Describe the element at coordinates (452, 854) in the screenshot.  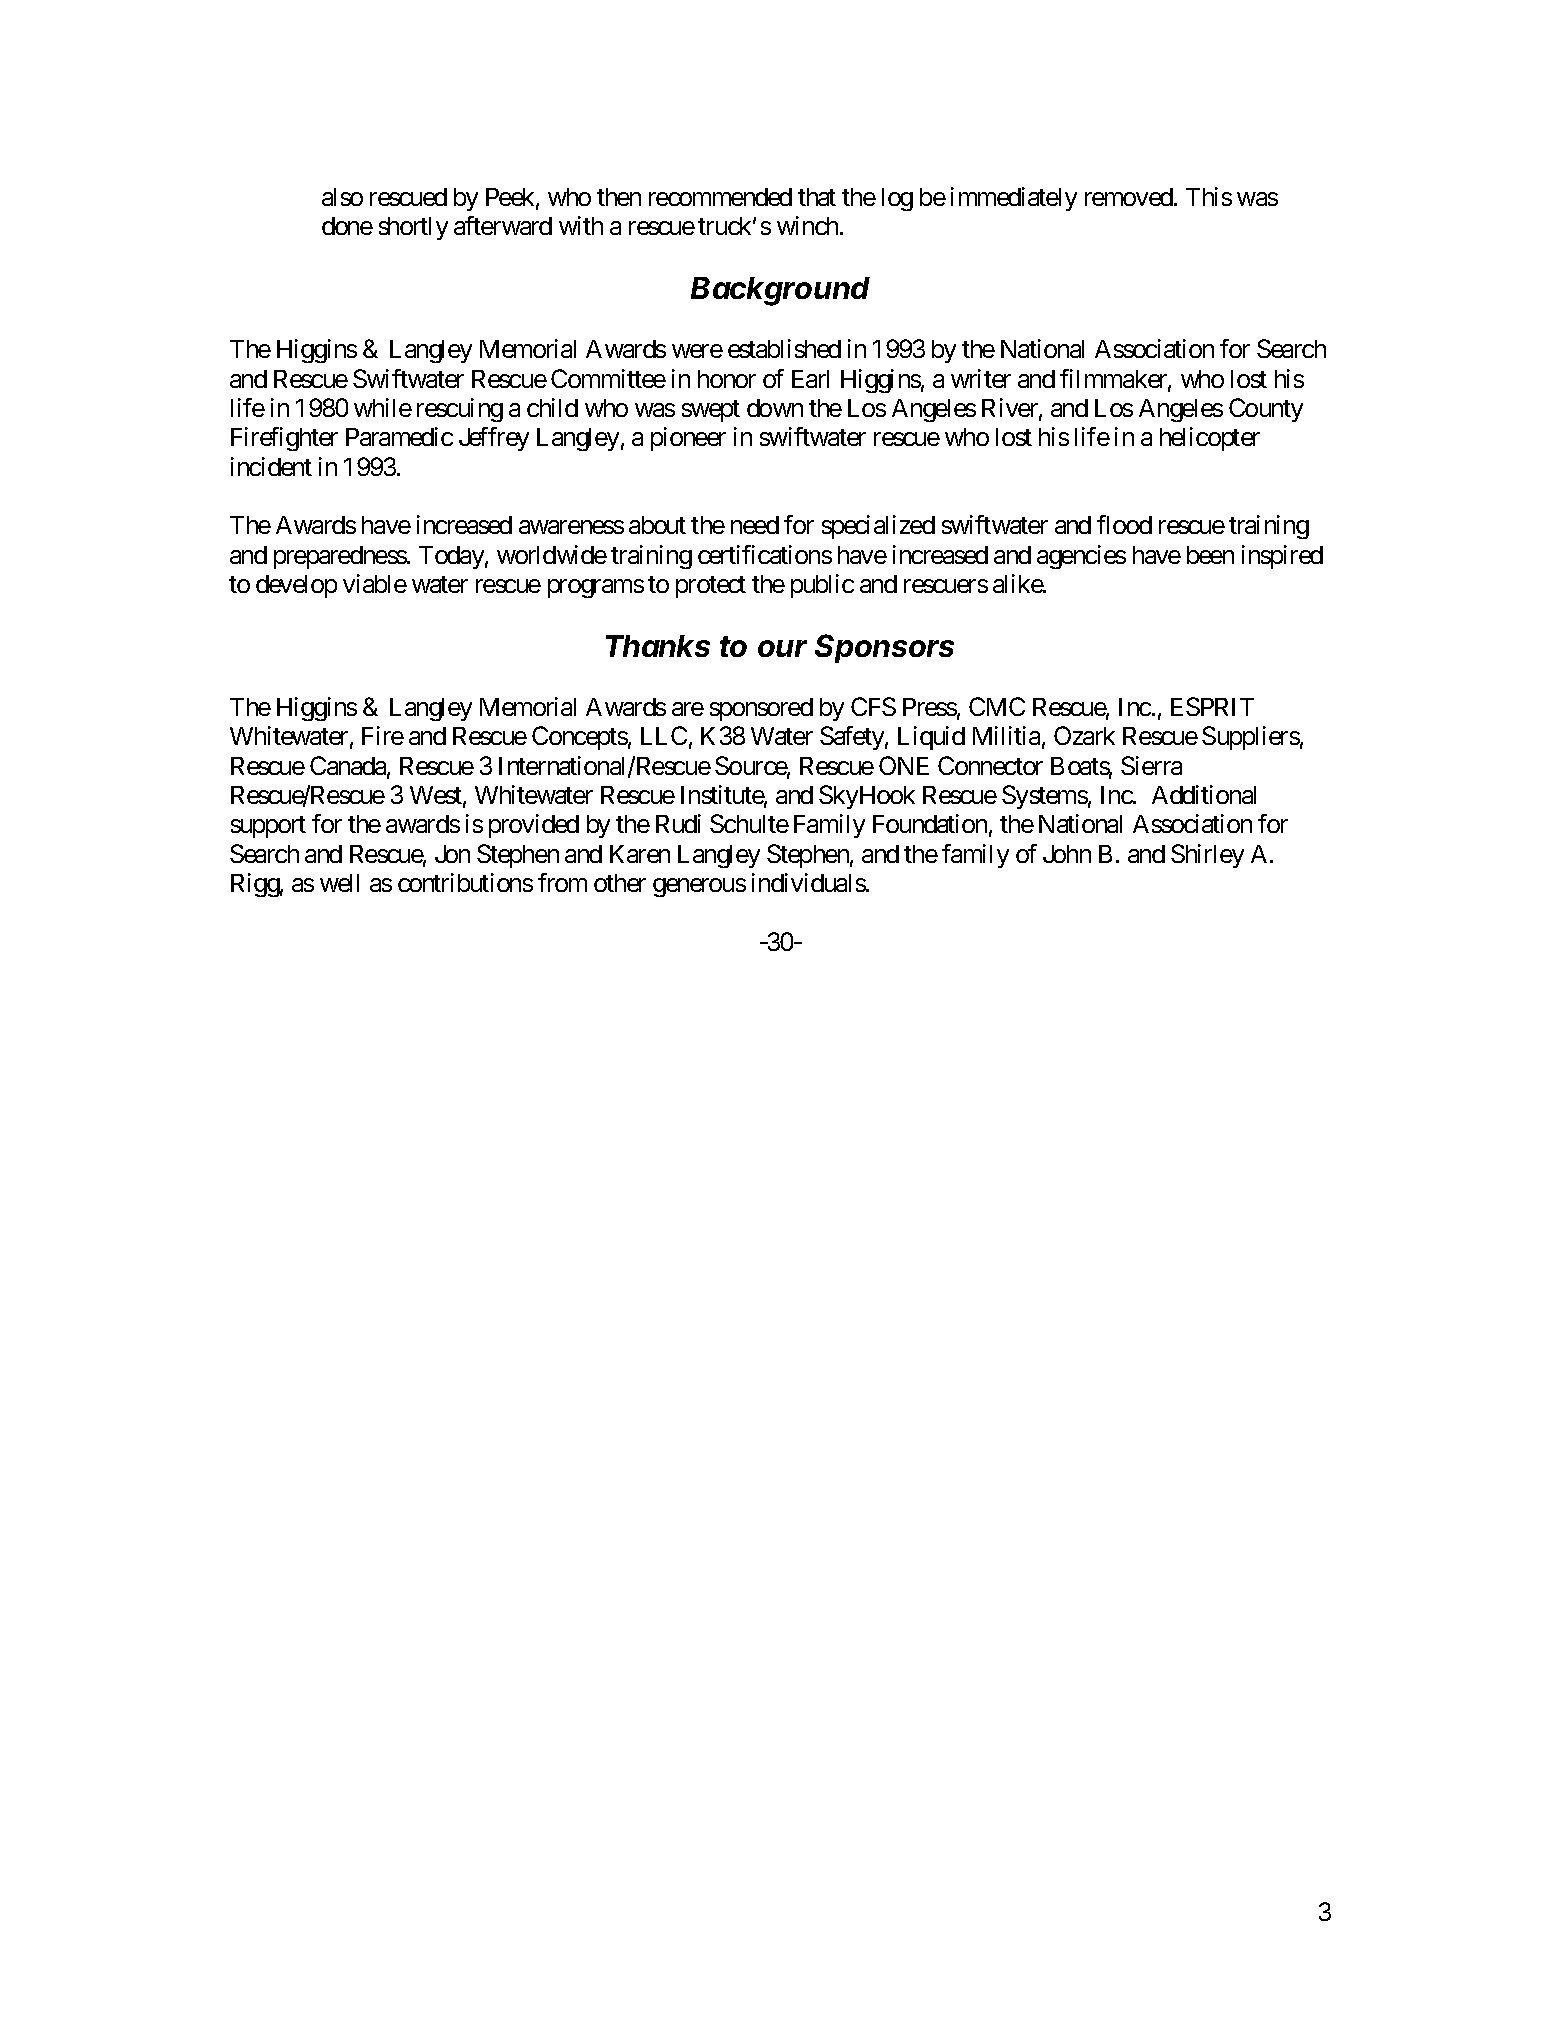
I see `Jon` at that location.
